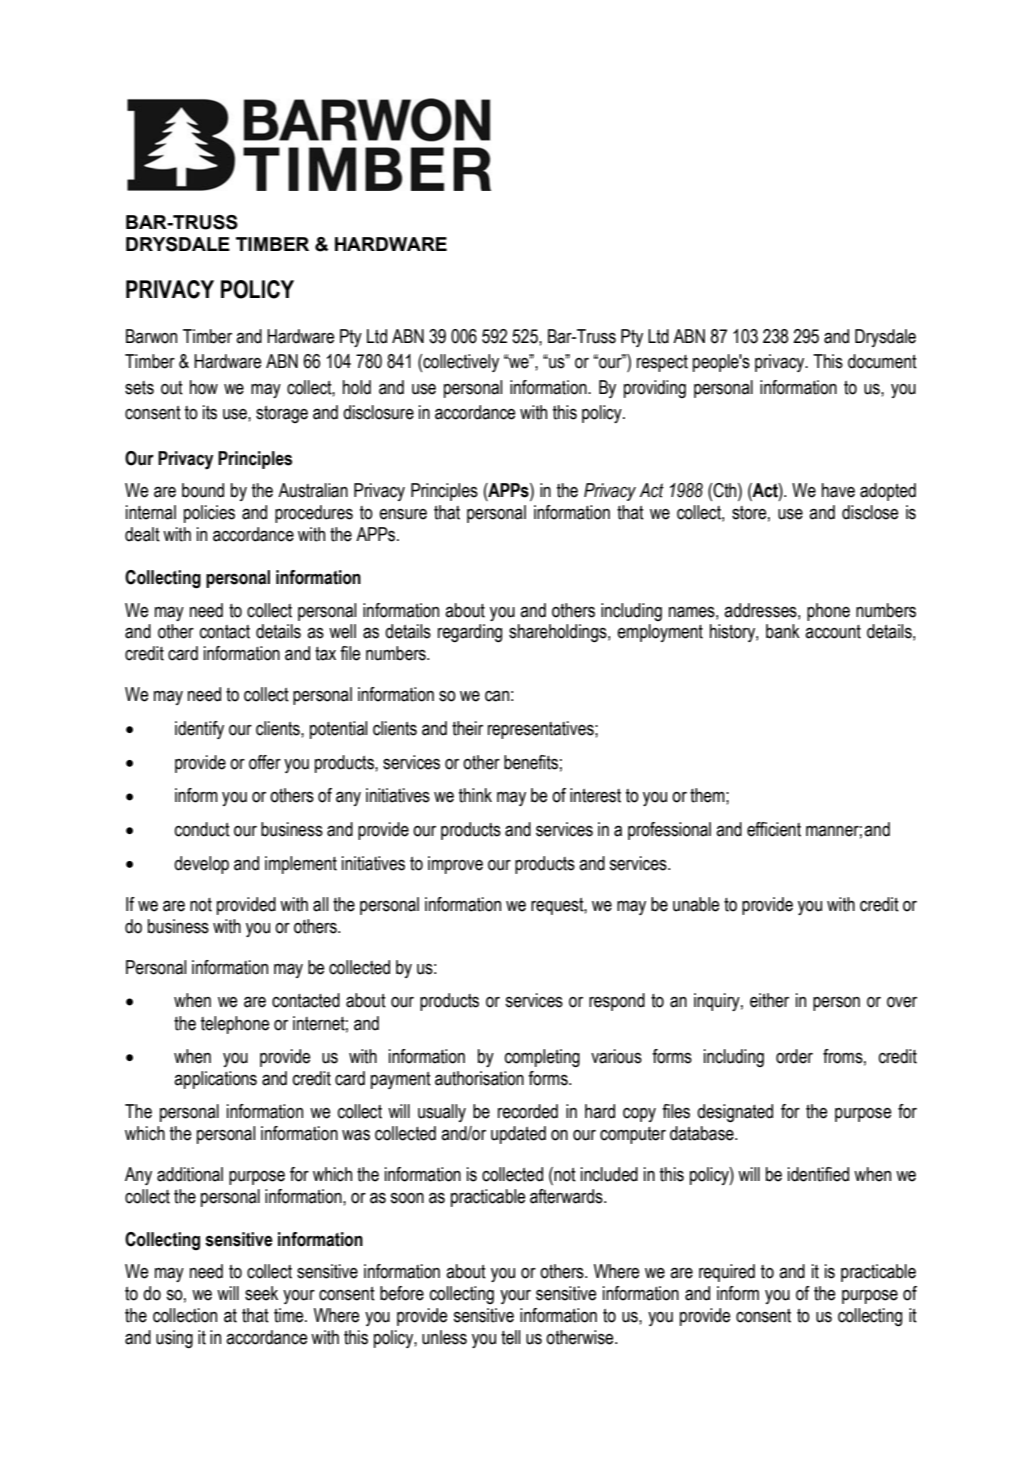 The width and height of the screenshot is (1036, 1465). I want to click on applications, so click(215, 1080).
